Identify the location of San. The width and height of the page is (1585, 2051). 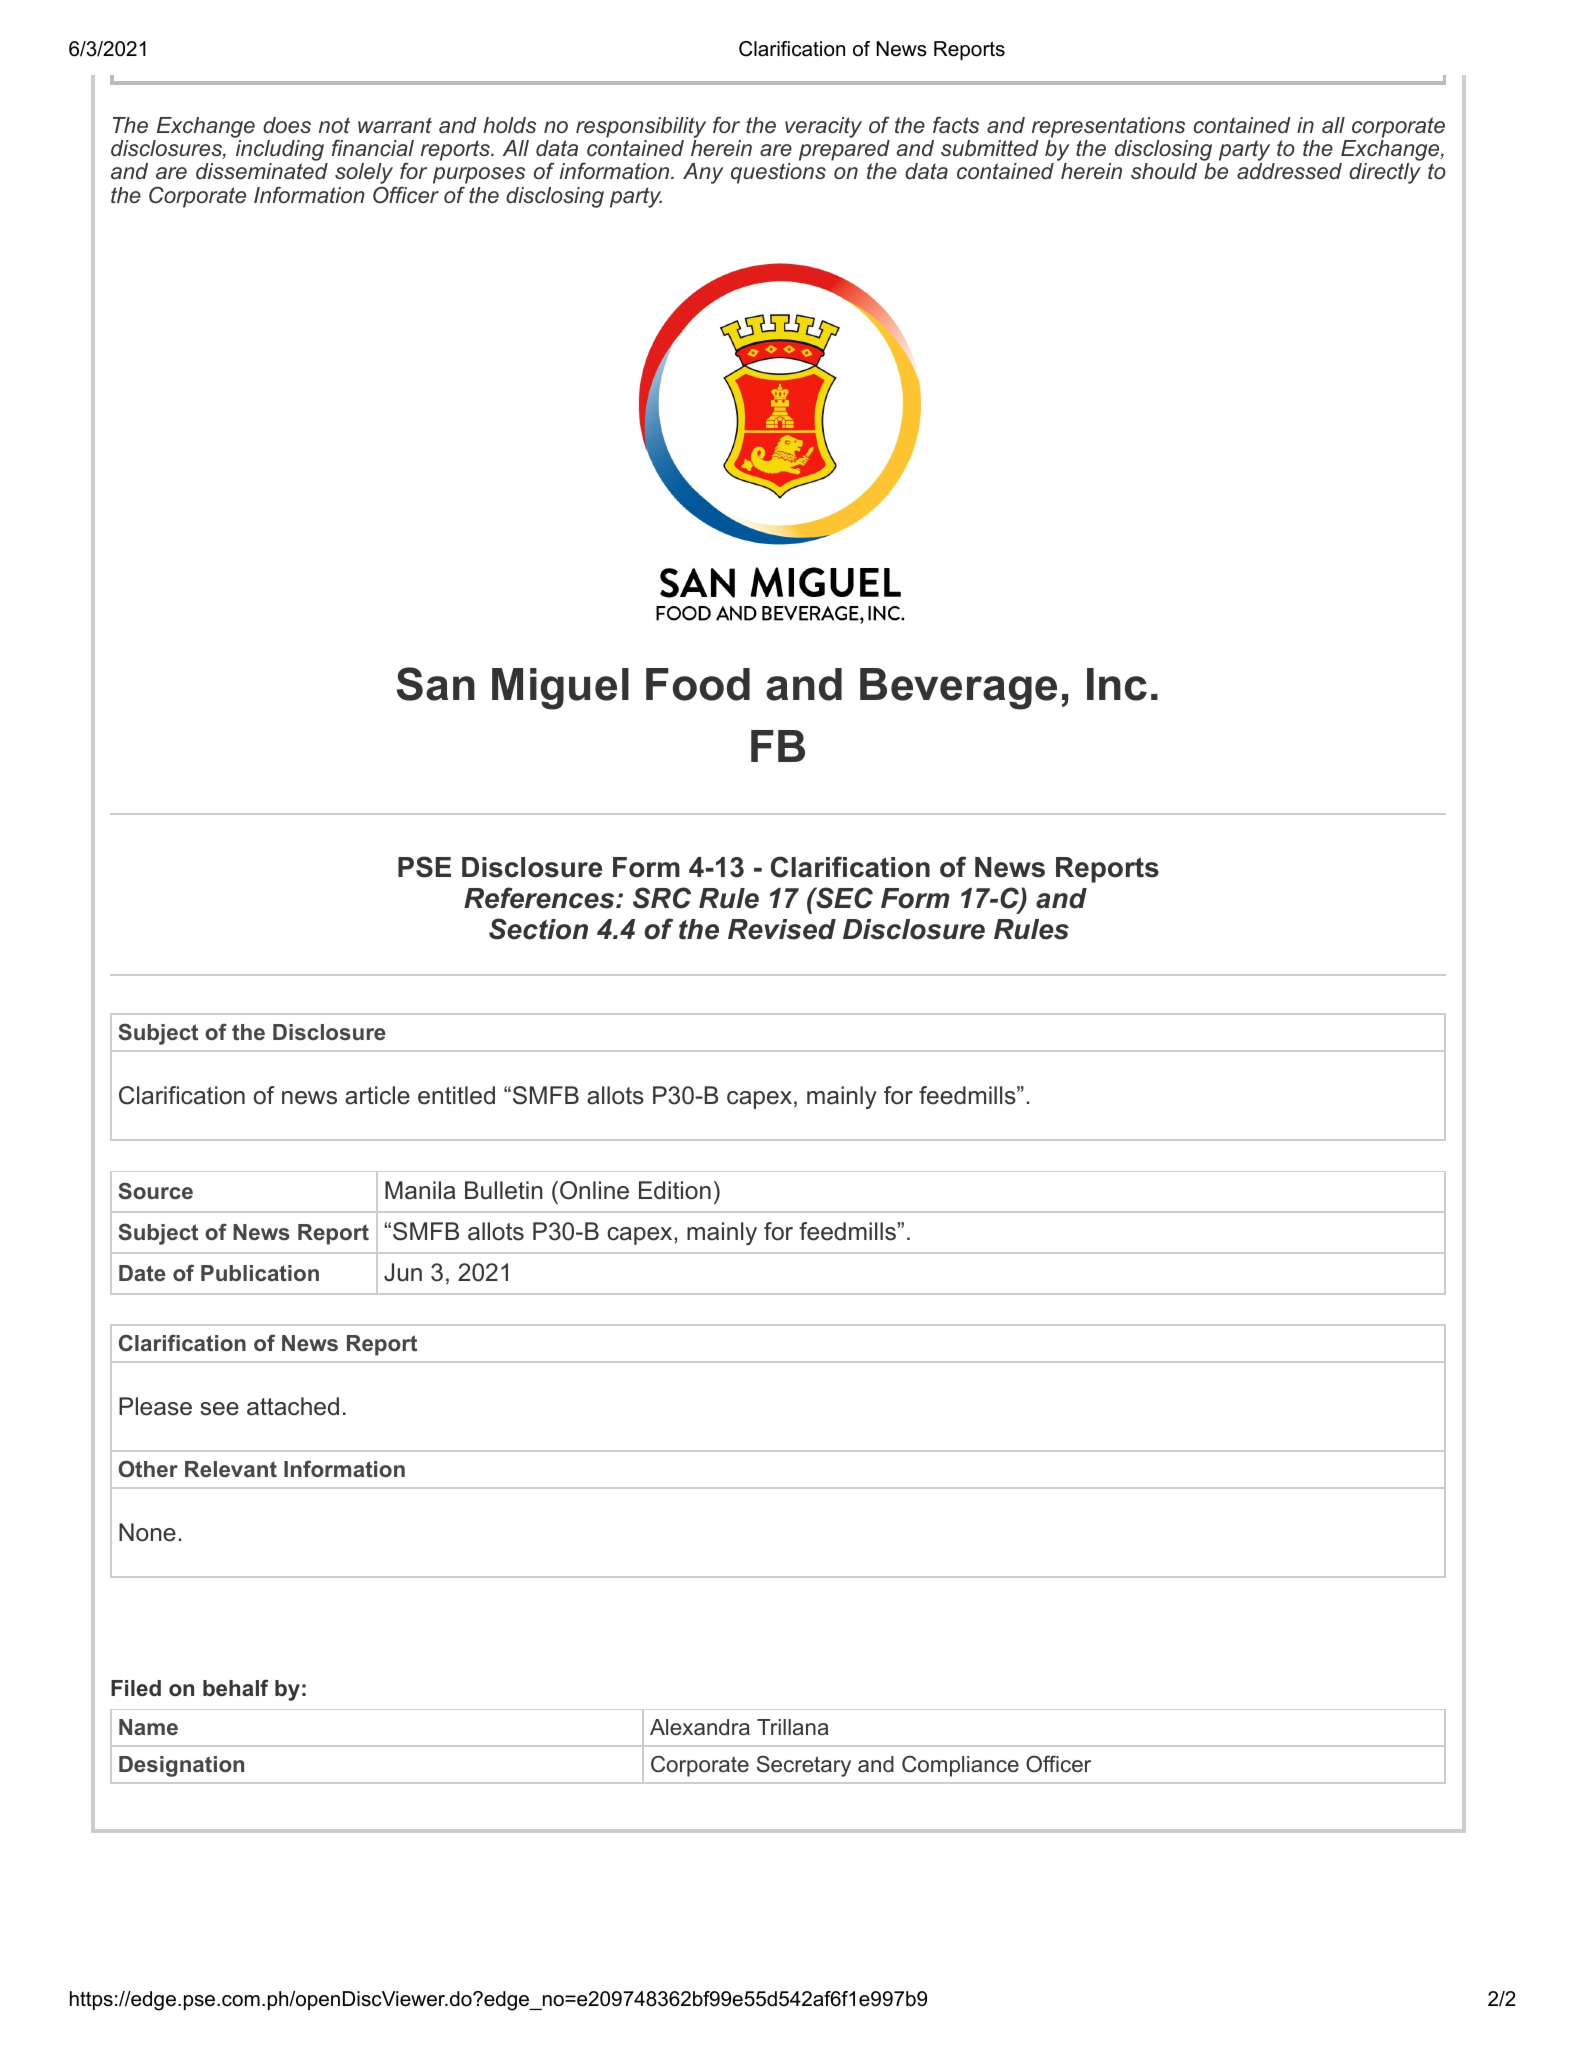
(436, 684).
